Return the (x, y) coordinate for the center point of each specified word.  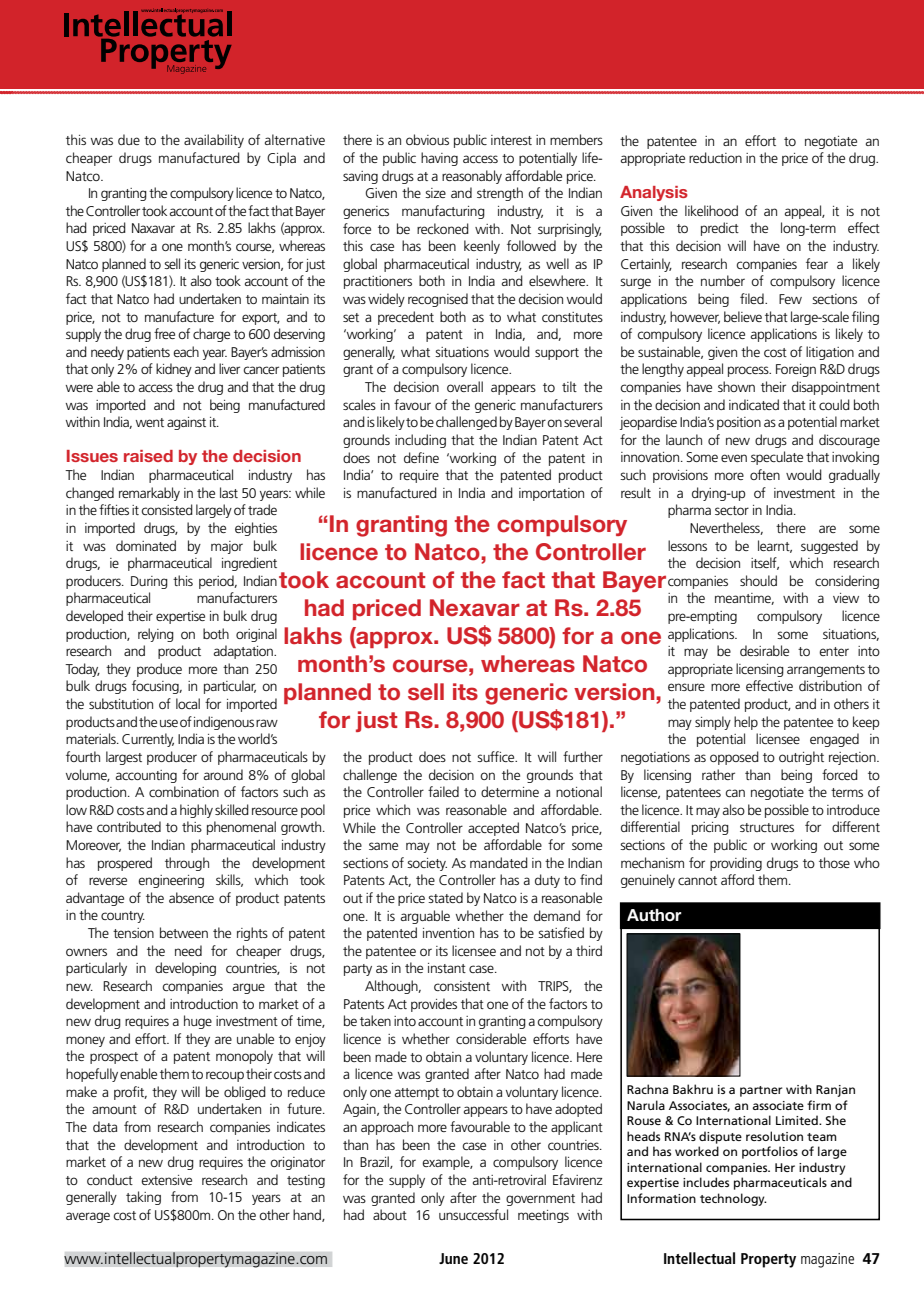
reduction (715, 157)
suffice (497, 756)
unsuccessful (473, 1214)
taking (143, 1198)
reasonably (472, 177)
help (746, 723)
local (188, 703)
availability (214, 141)
